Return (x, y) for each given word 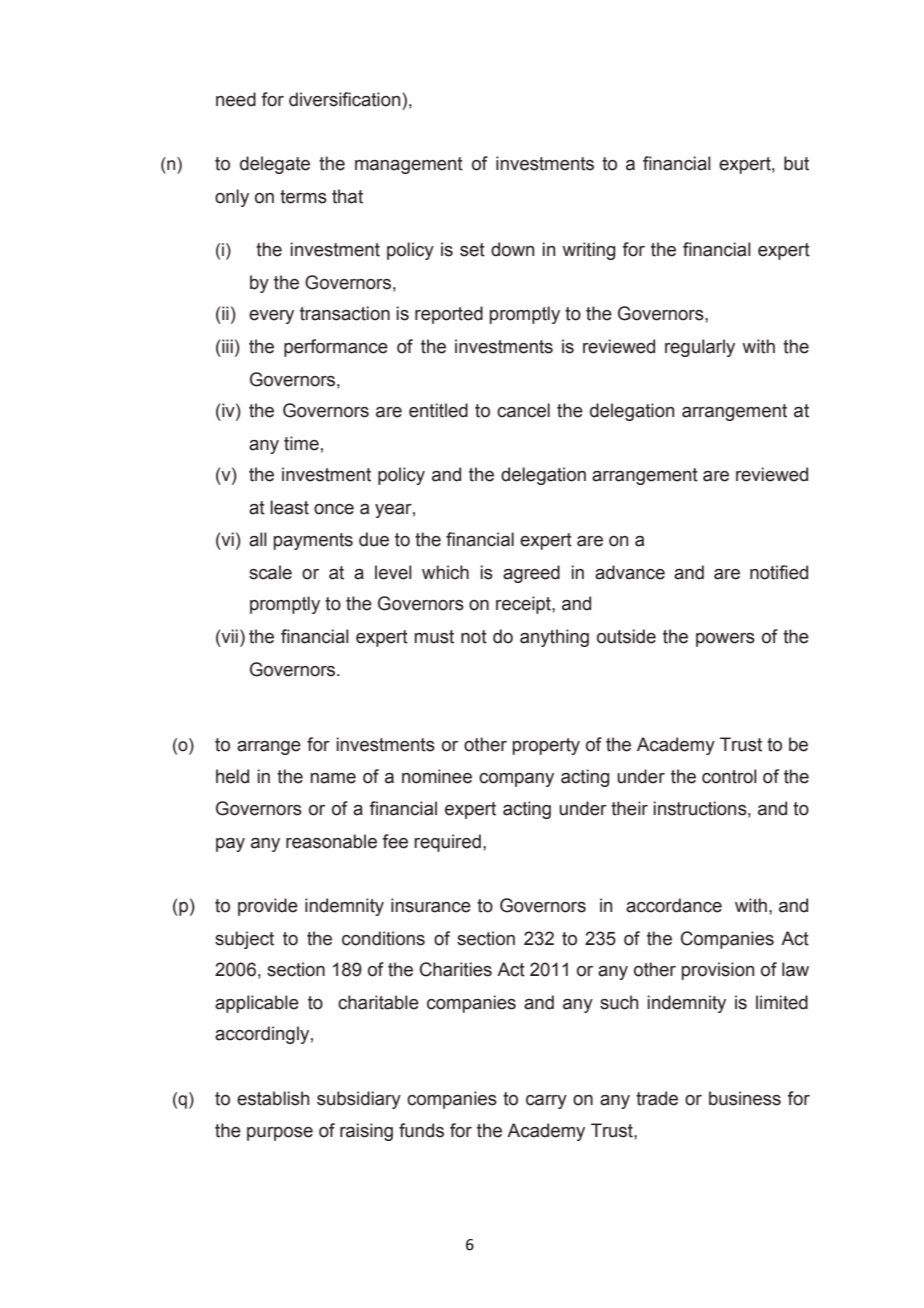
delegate (275, 165)
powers (725, 640)
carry (546, 1102)
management (409, 165)
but (796, 163)
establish (273, 1098)
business (745, 1098)
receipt (524, 605)
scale (270, 572)
